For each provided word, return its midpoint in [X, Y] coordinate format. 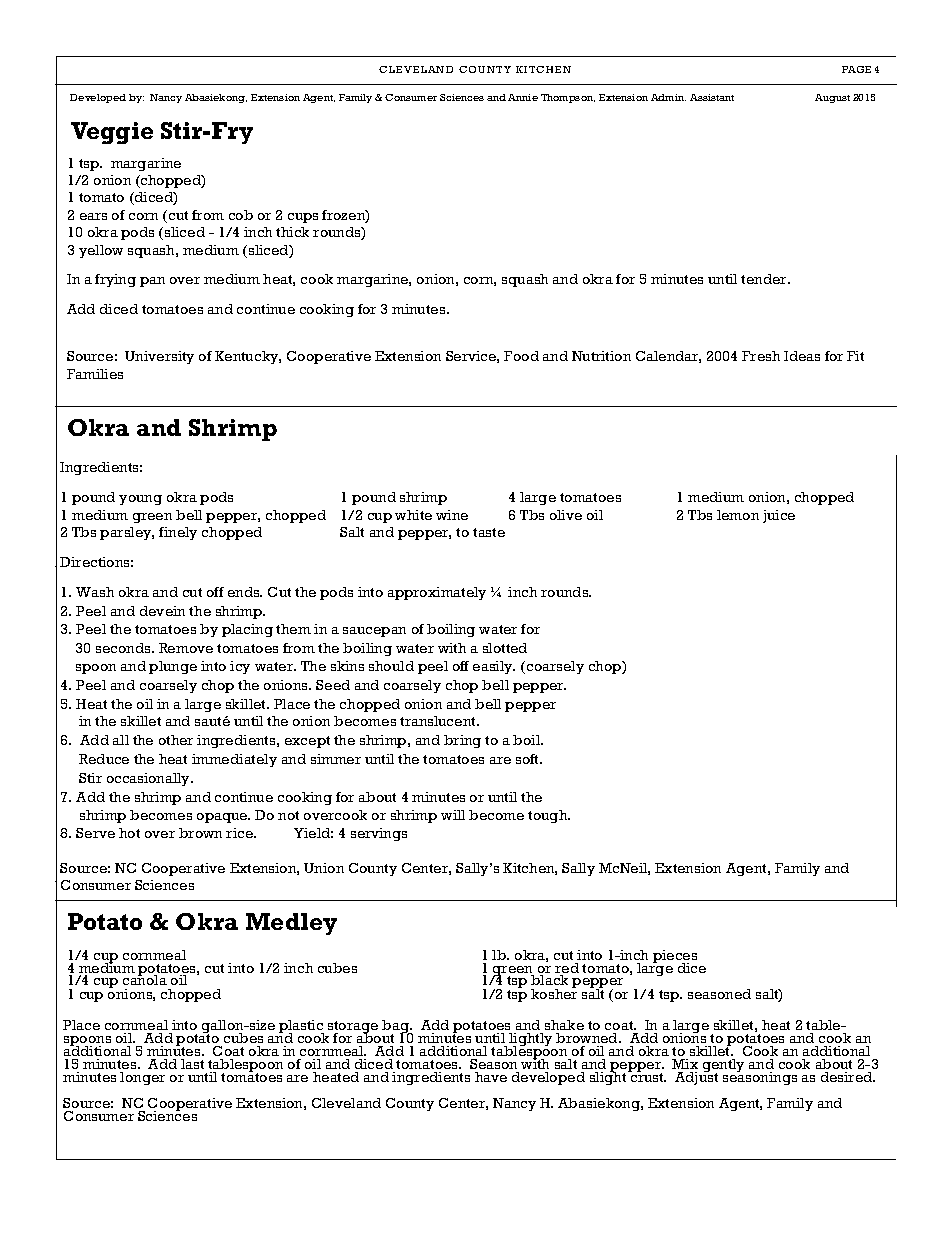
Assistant [712, 97]
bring [462, 741]
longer [142, 1078]
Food [521, 356]
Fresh [761, 356]
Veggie [112, 133]
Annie [523, 97]
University [159, 357]
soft [528, 759]
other [176, 740]
